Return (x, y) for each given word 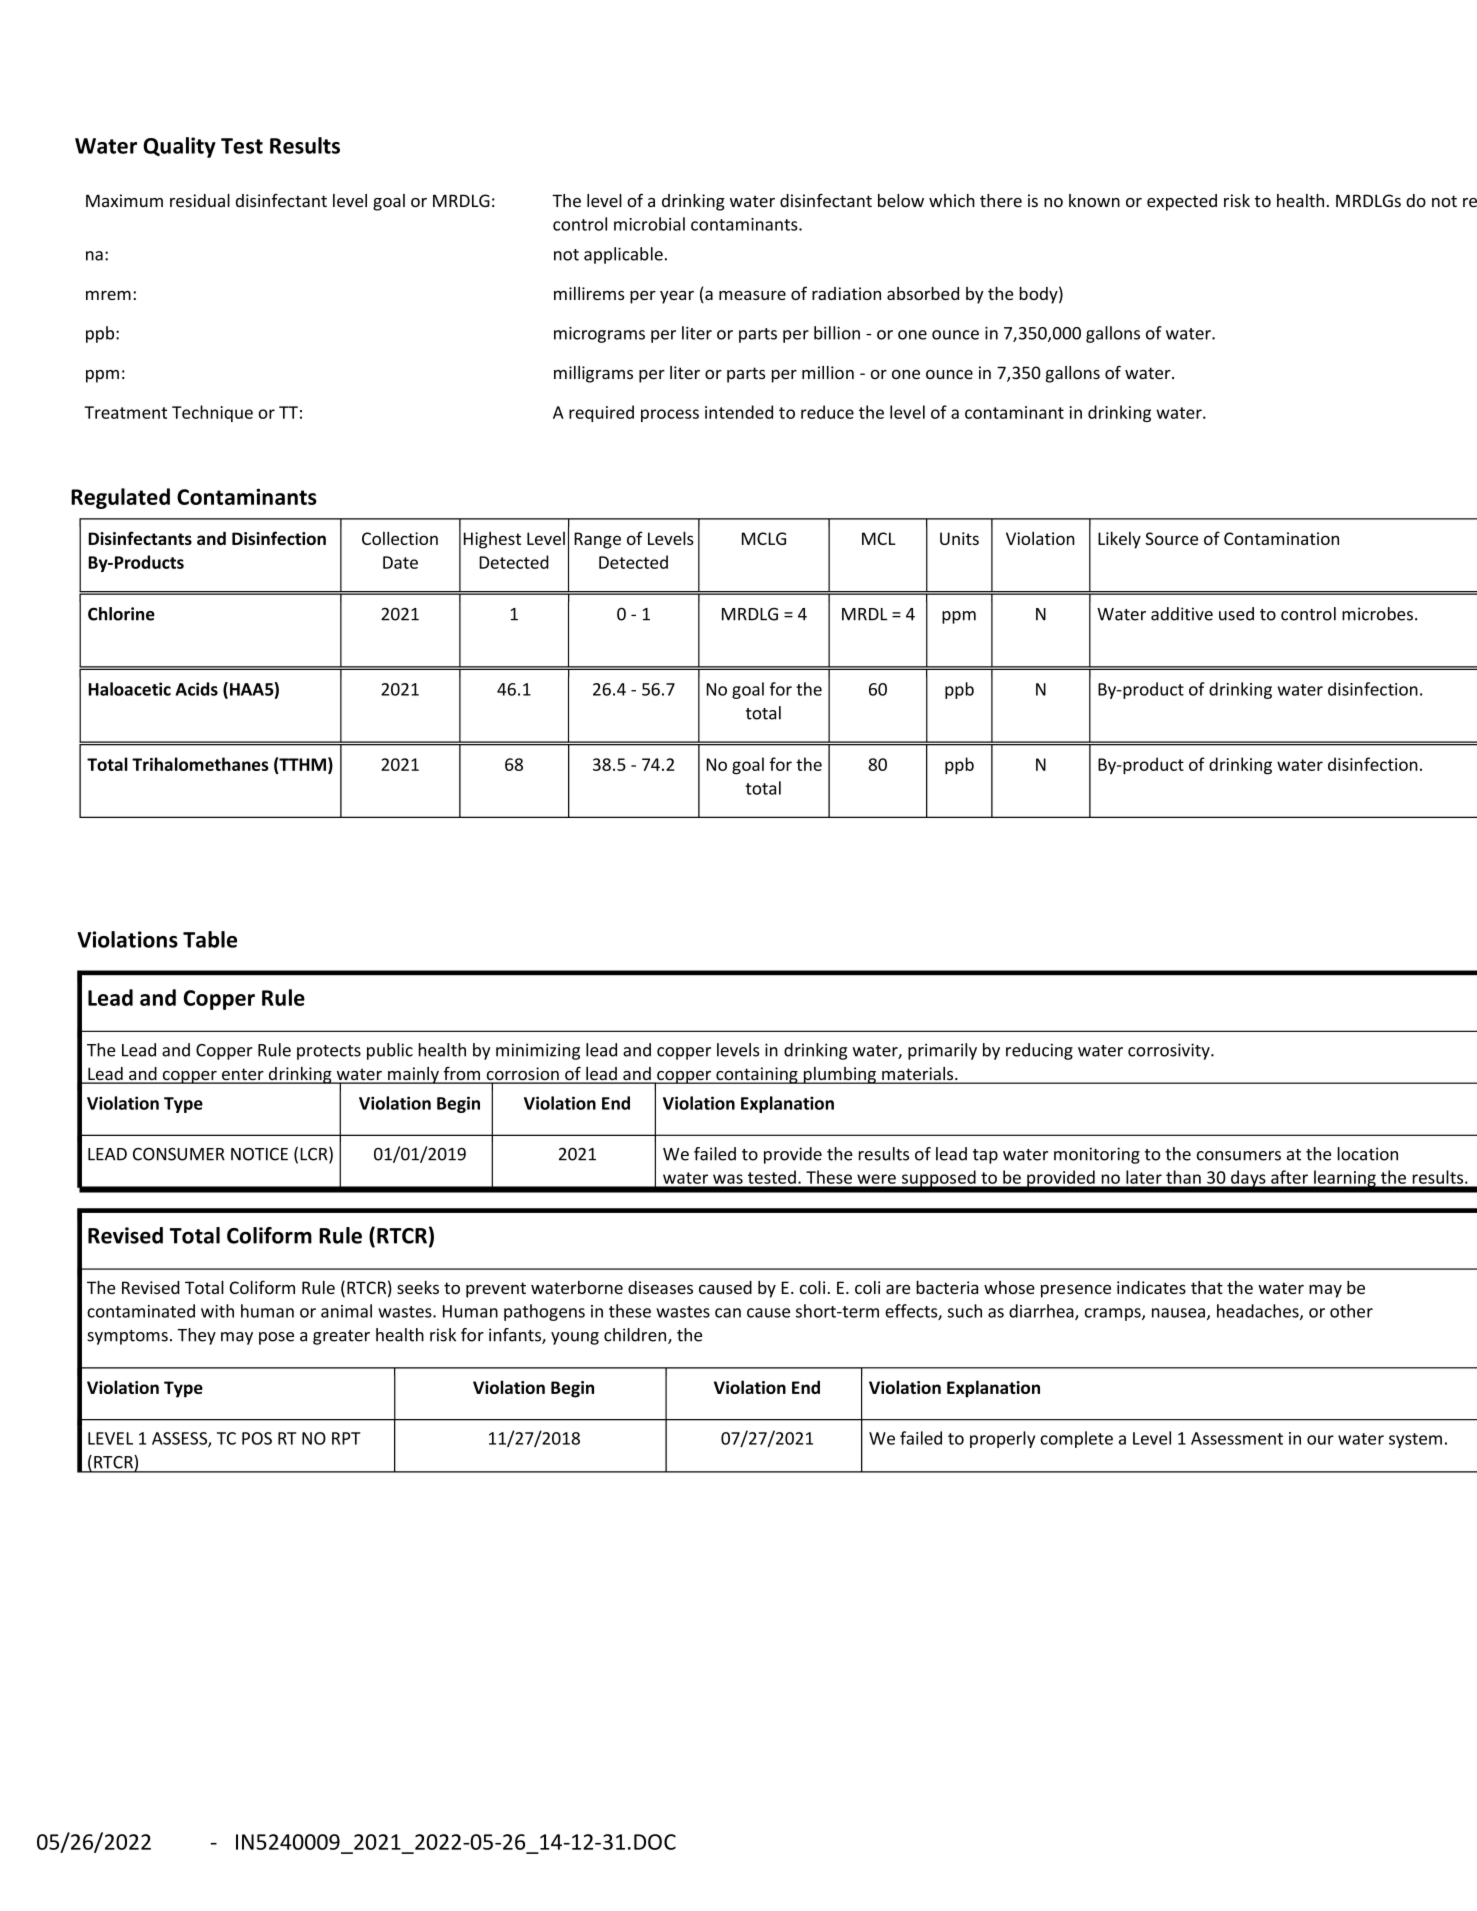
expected (1182, 202)
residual (200, 201)
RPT (346, 1438)
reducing (1039, 1051)
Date (400, 562)
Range (597, 540)
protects (329, 1052)
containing (757, 1075)
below (901, 201)
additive (1182, 614)
